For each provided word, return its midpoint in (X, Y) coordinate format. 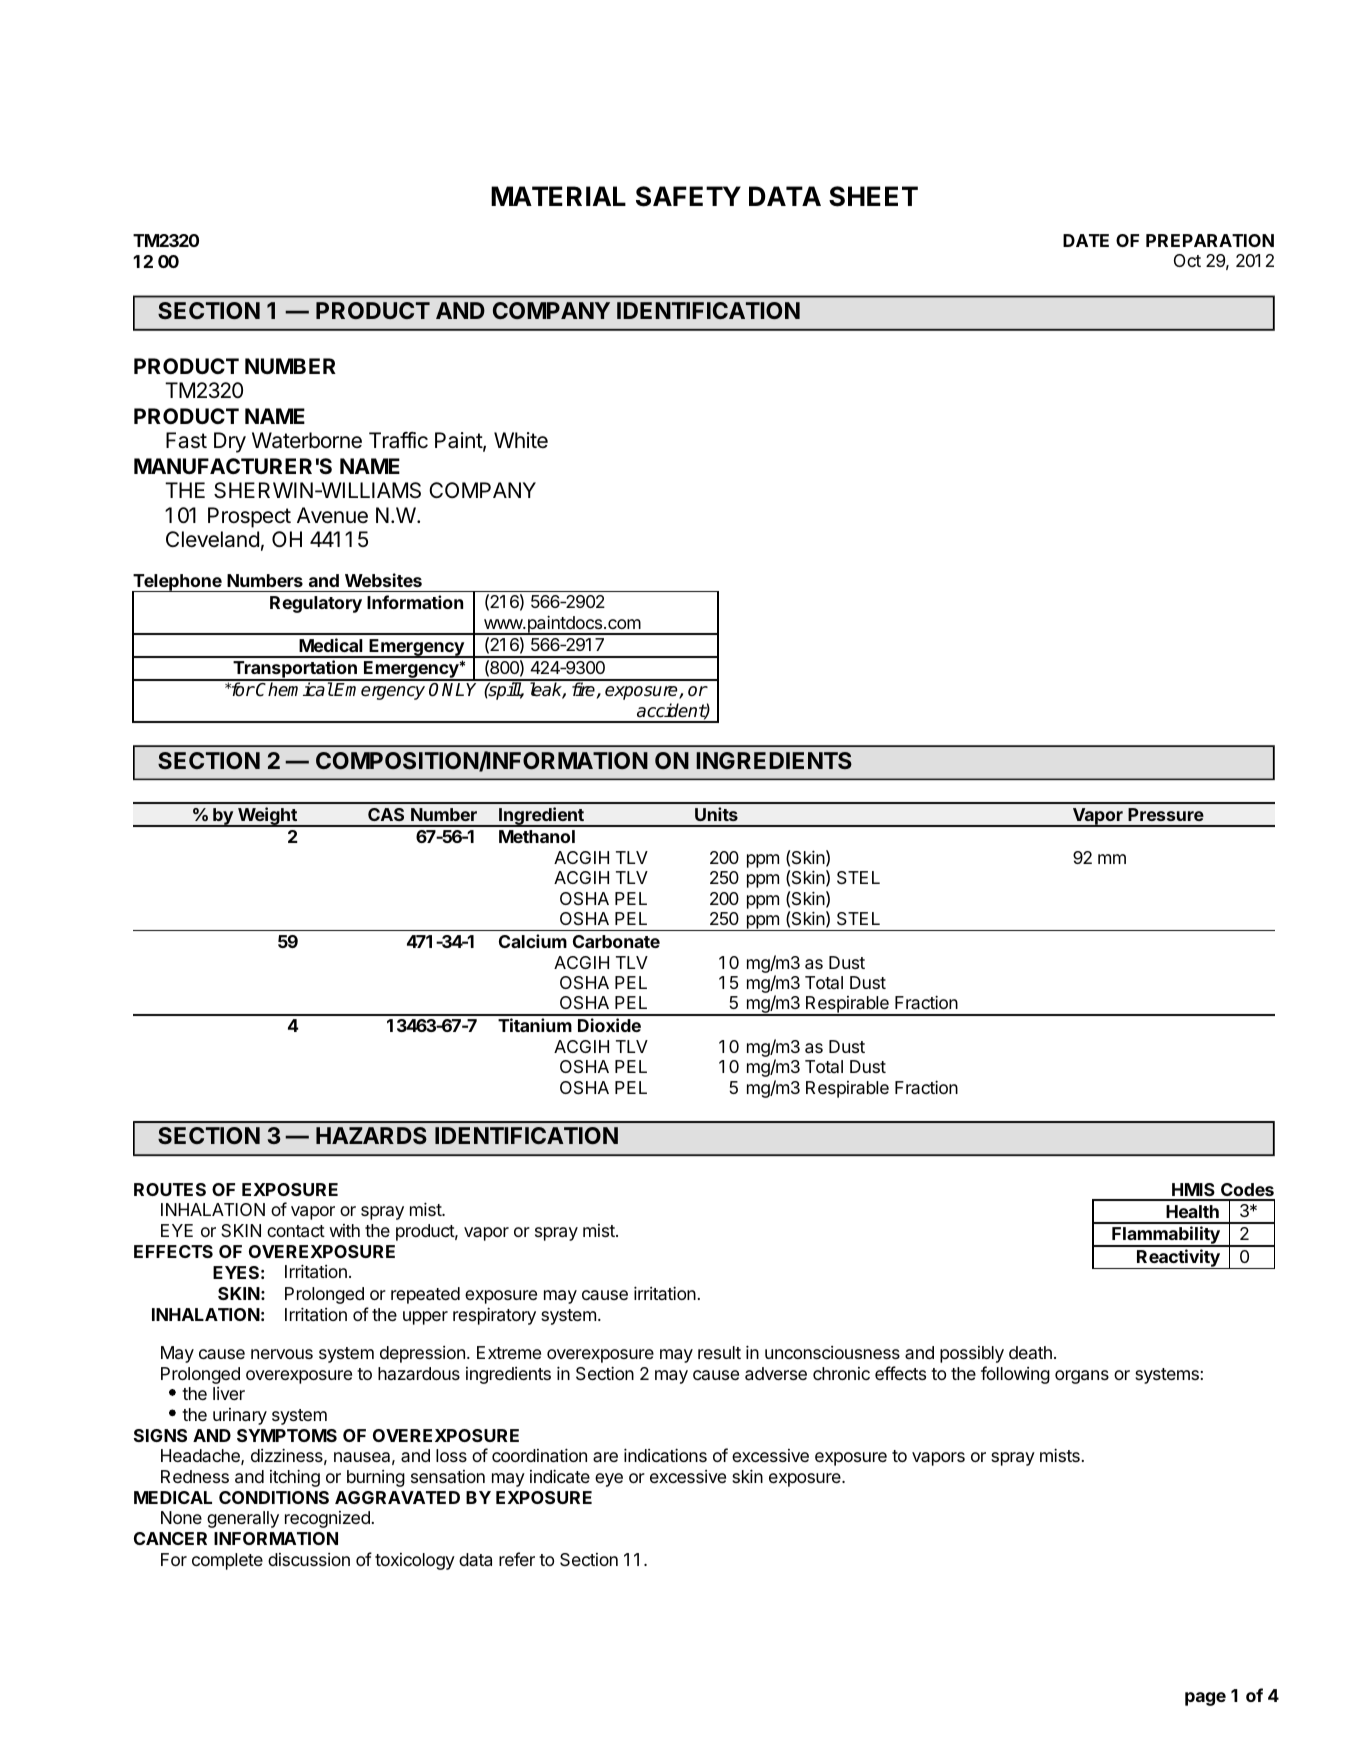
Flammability (1166, 1236)
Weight (267, 817)
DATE (1086, 240)
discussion (309, 1559)
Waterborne (307, 440)
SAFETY (688, 196)
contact (296, 1231)
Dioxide (609, 1025)
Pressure (1166, 814)
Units (716, 814)
